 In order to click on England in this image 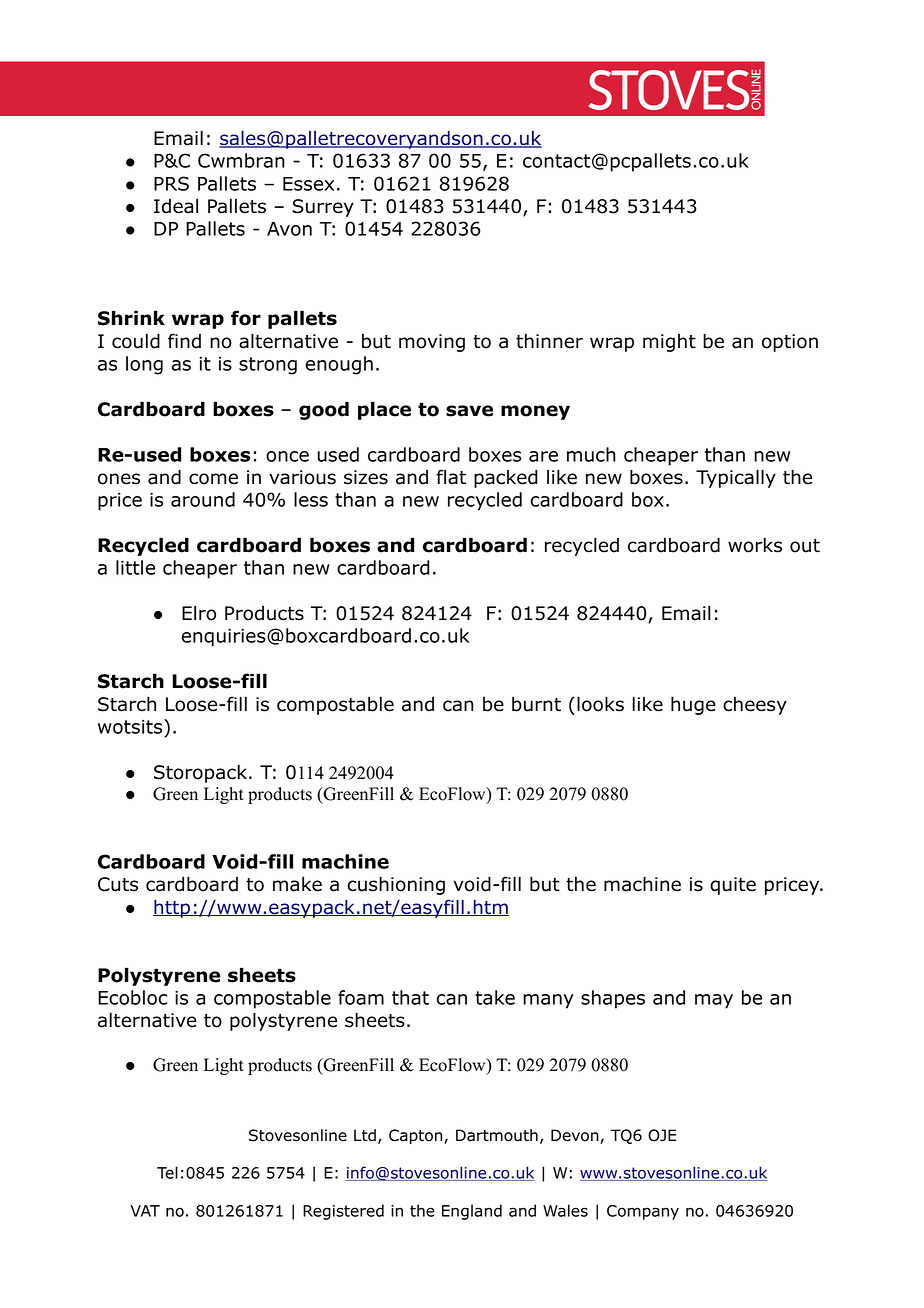, I will do `click(472, 1212)`.
